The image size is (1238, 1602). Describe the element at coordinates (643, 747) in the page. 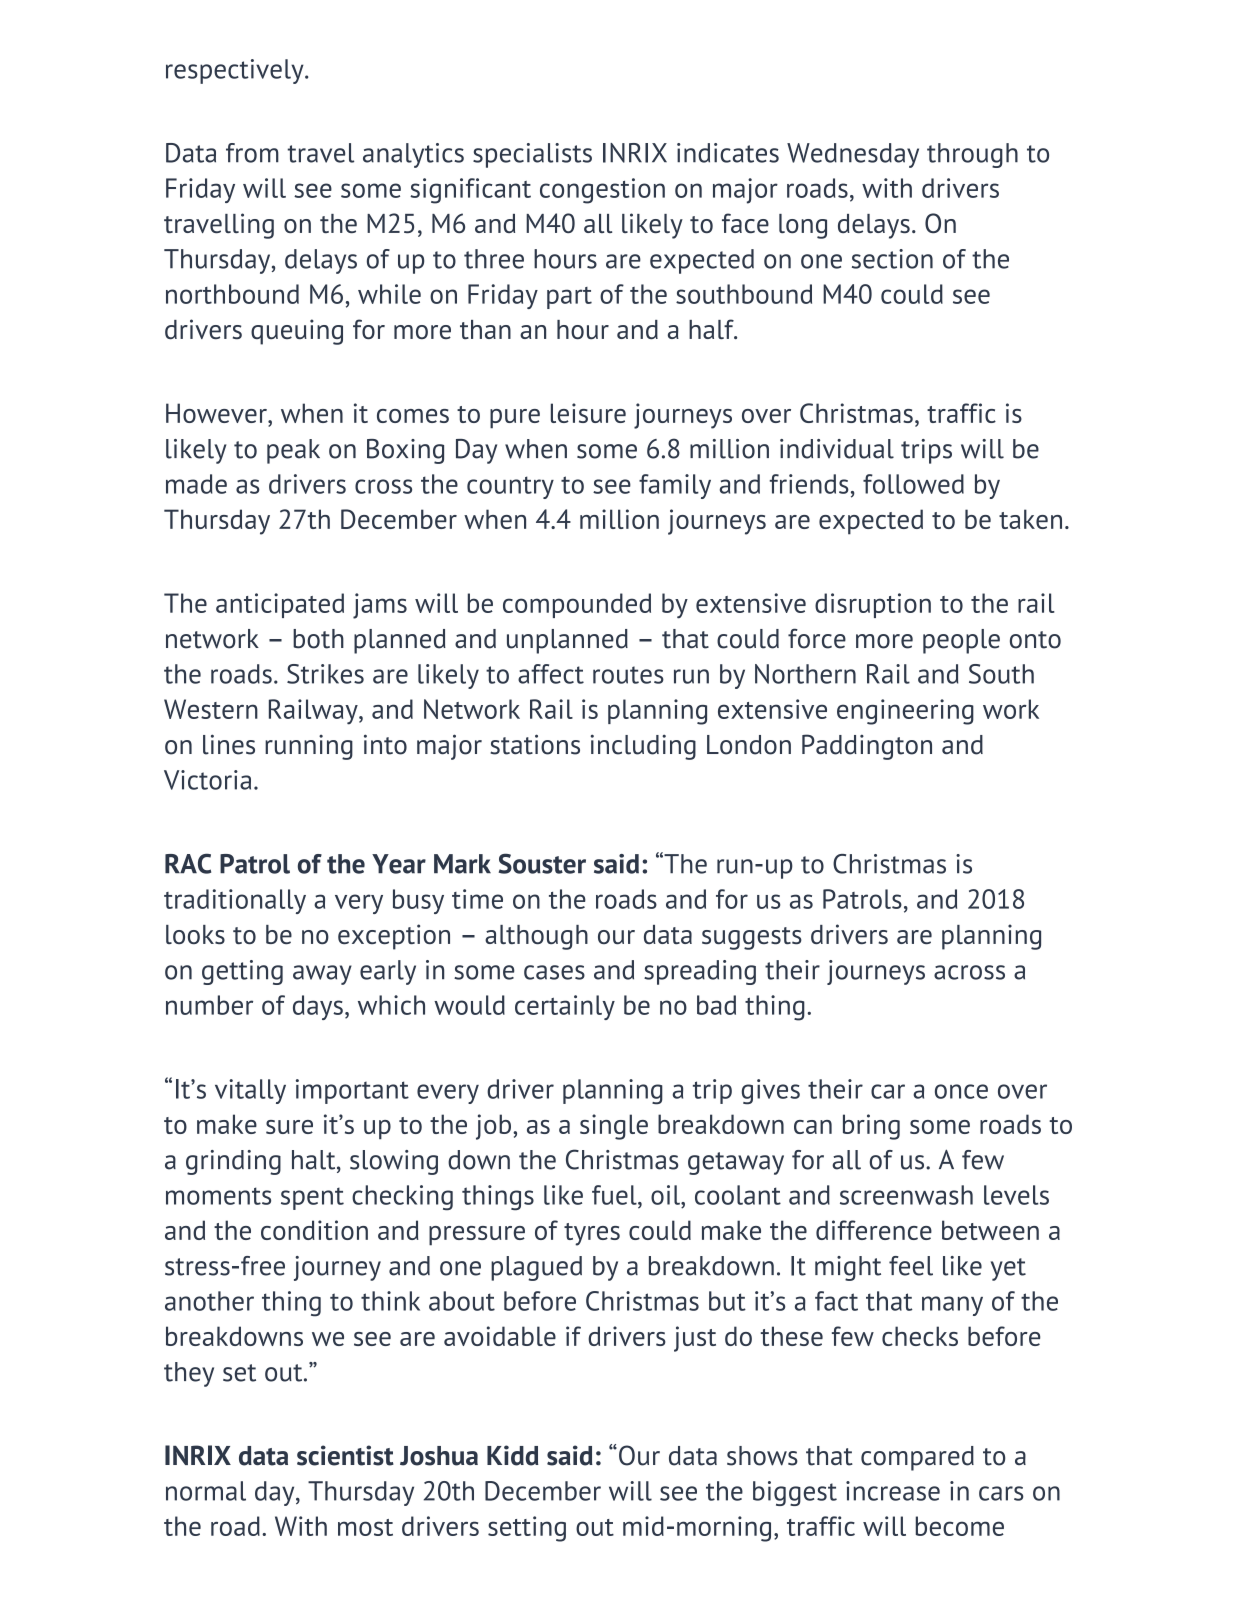

I see `including` at that location.
